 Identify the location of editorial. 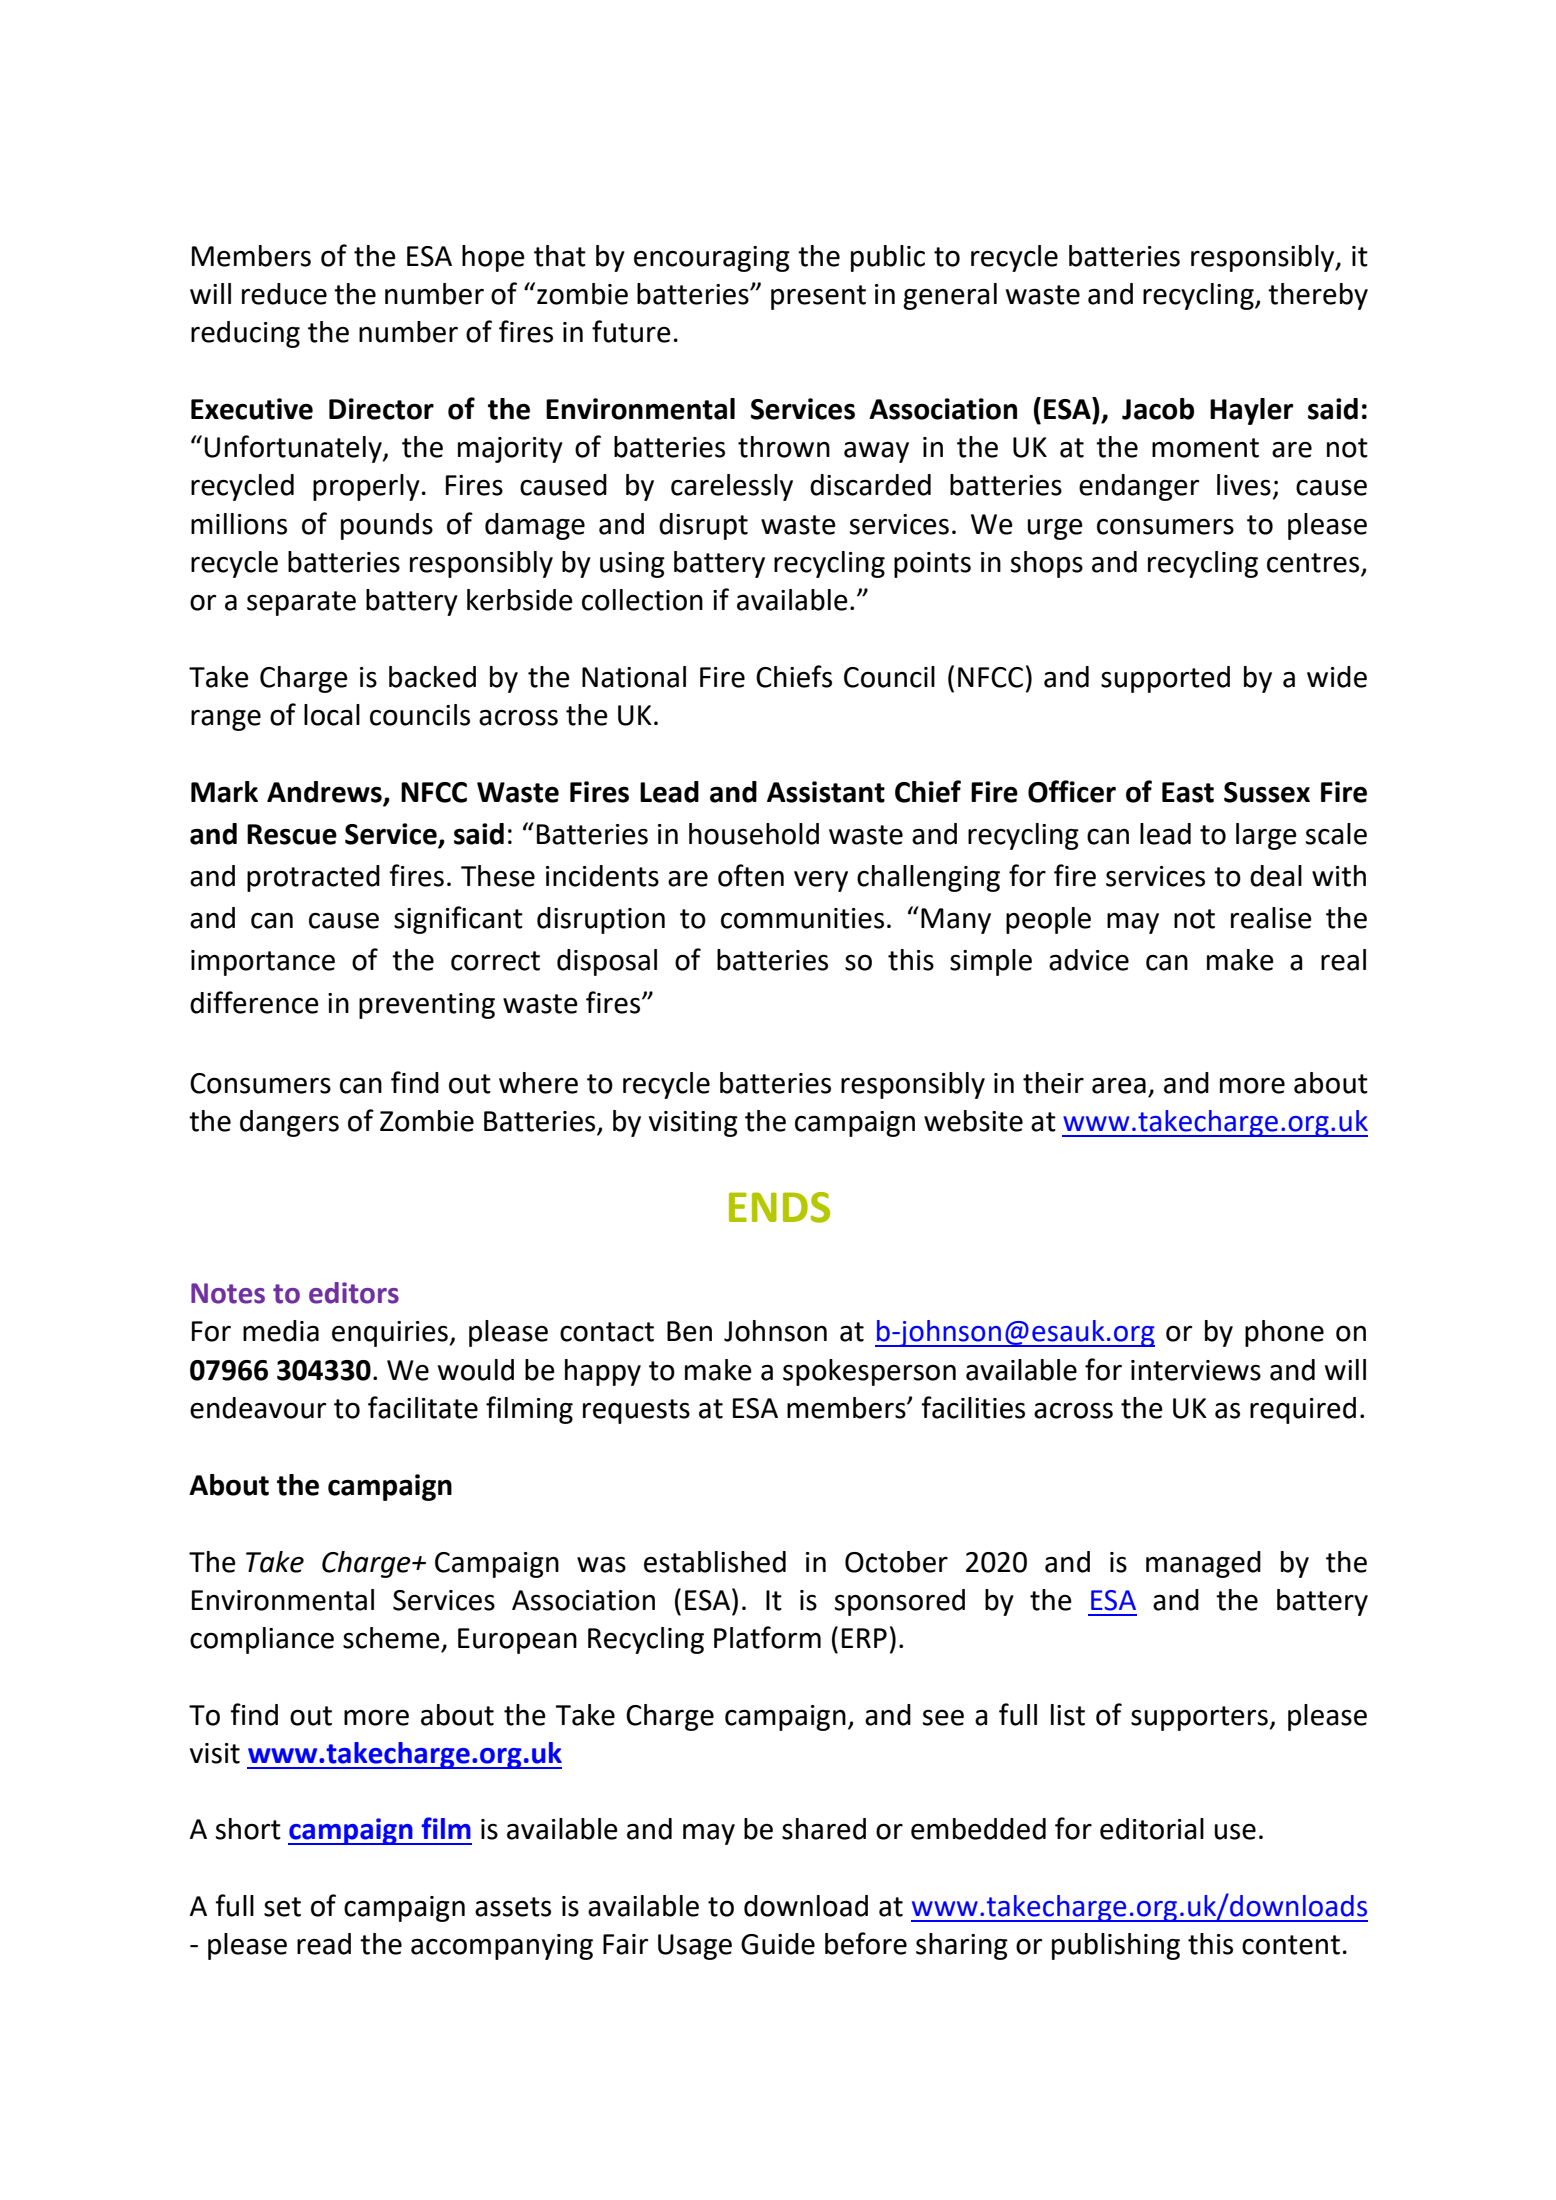
(1152, 1829).
